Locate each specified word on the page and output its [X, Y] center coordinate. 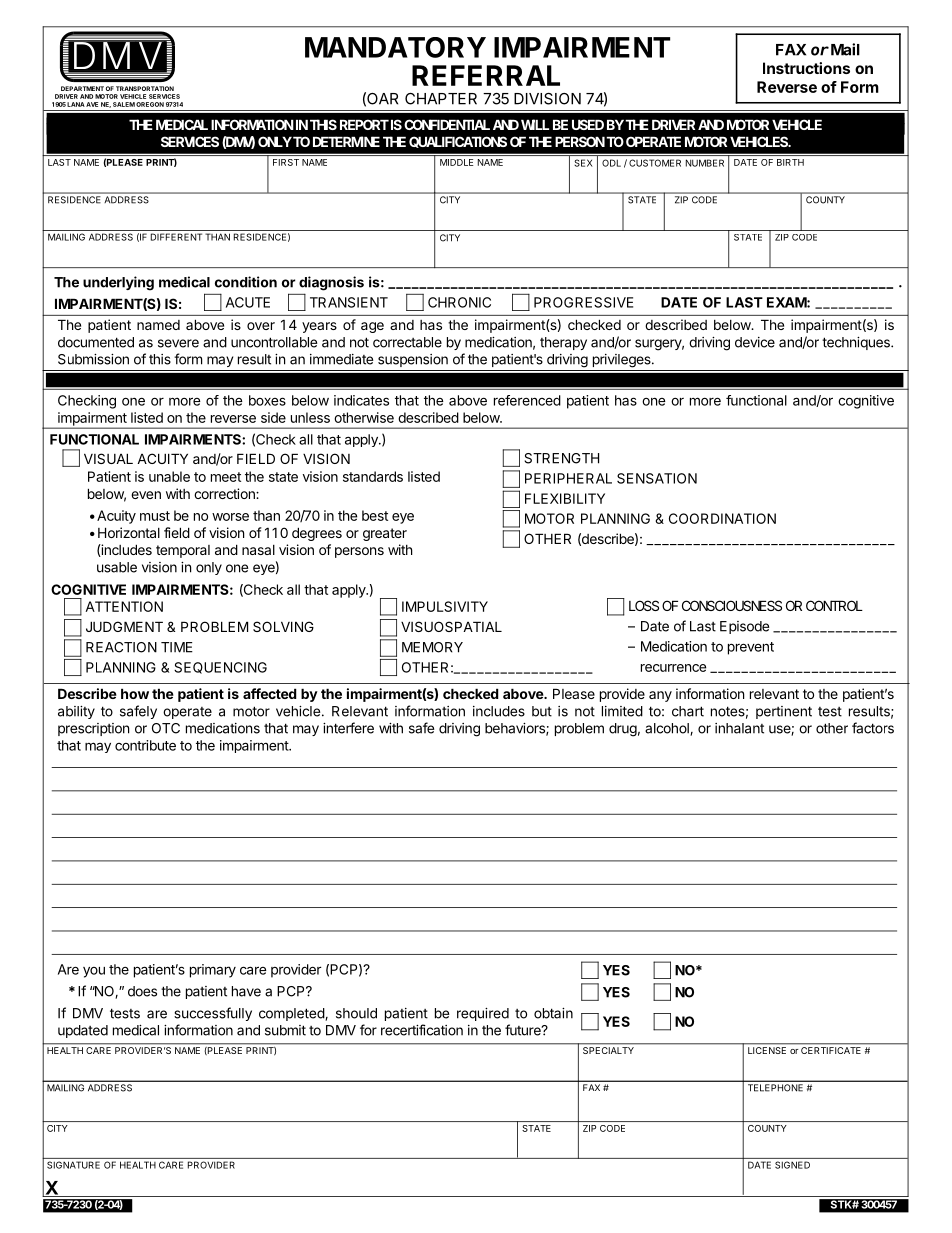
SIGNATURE [73, 1165]
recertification [422, 1030]
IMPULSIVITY [445, 606]
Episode [744, 627]
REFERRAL [486, 75]
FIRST [286, 162]
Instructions [806, 68]
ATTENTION [124, 606]
